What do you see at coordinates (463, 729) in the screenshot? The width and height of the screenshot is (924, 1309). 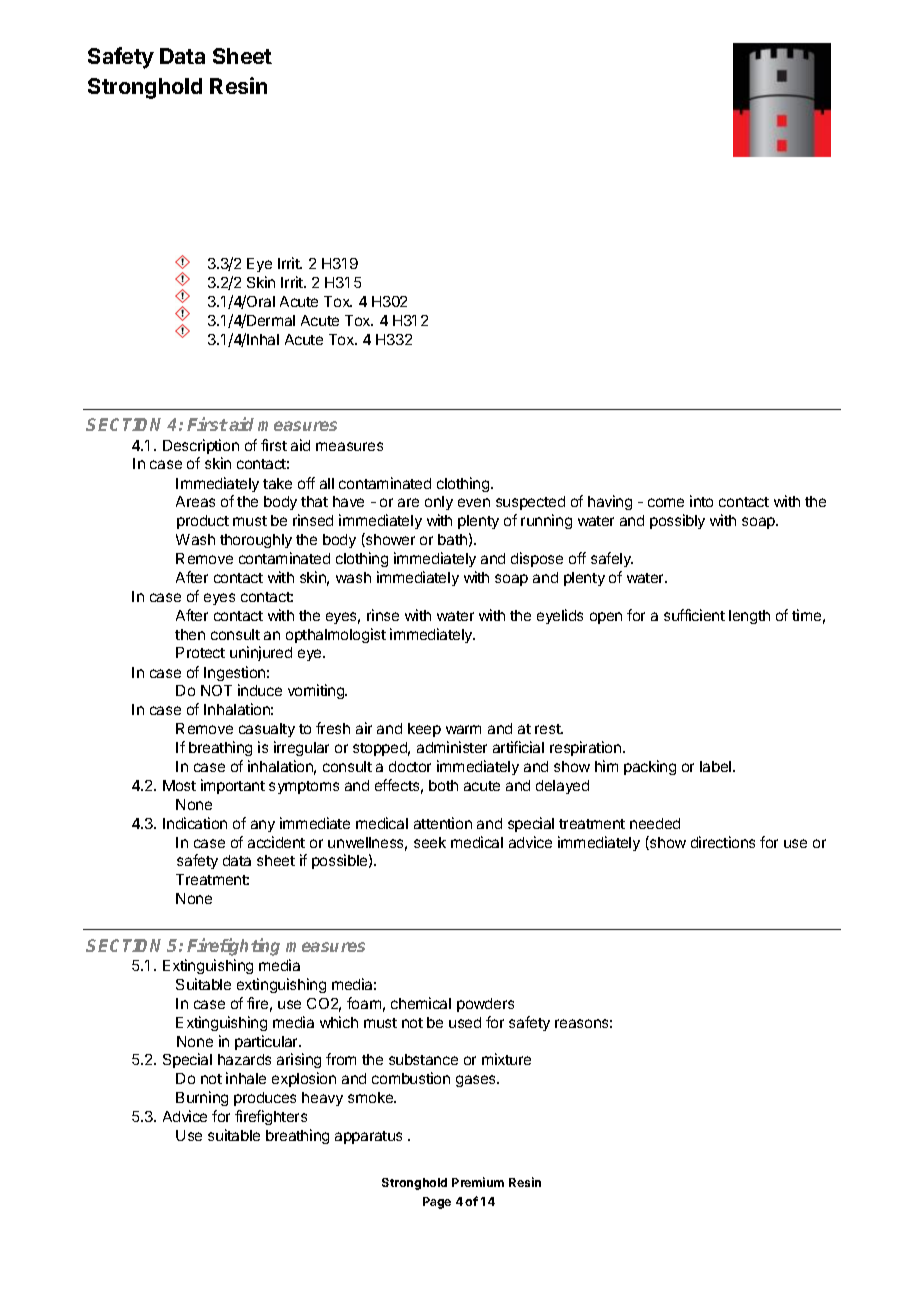 I see `warm` at bounding box center [463, 729].
